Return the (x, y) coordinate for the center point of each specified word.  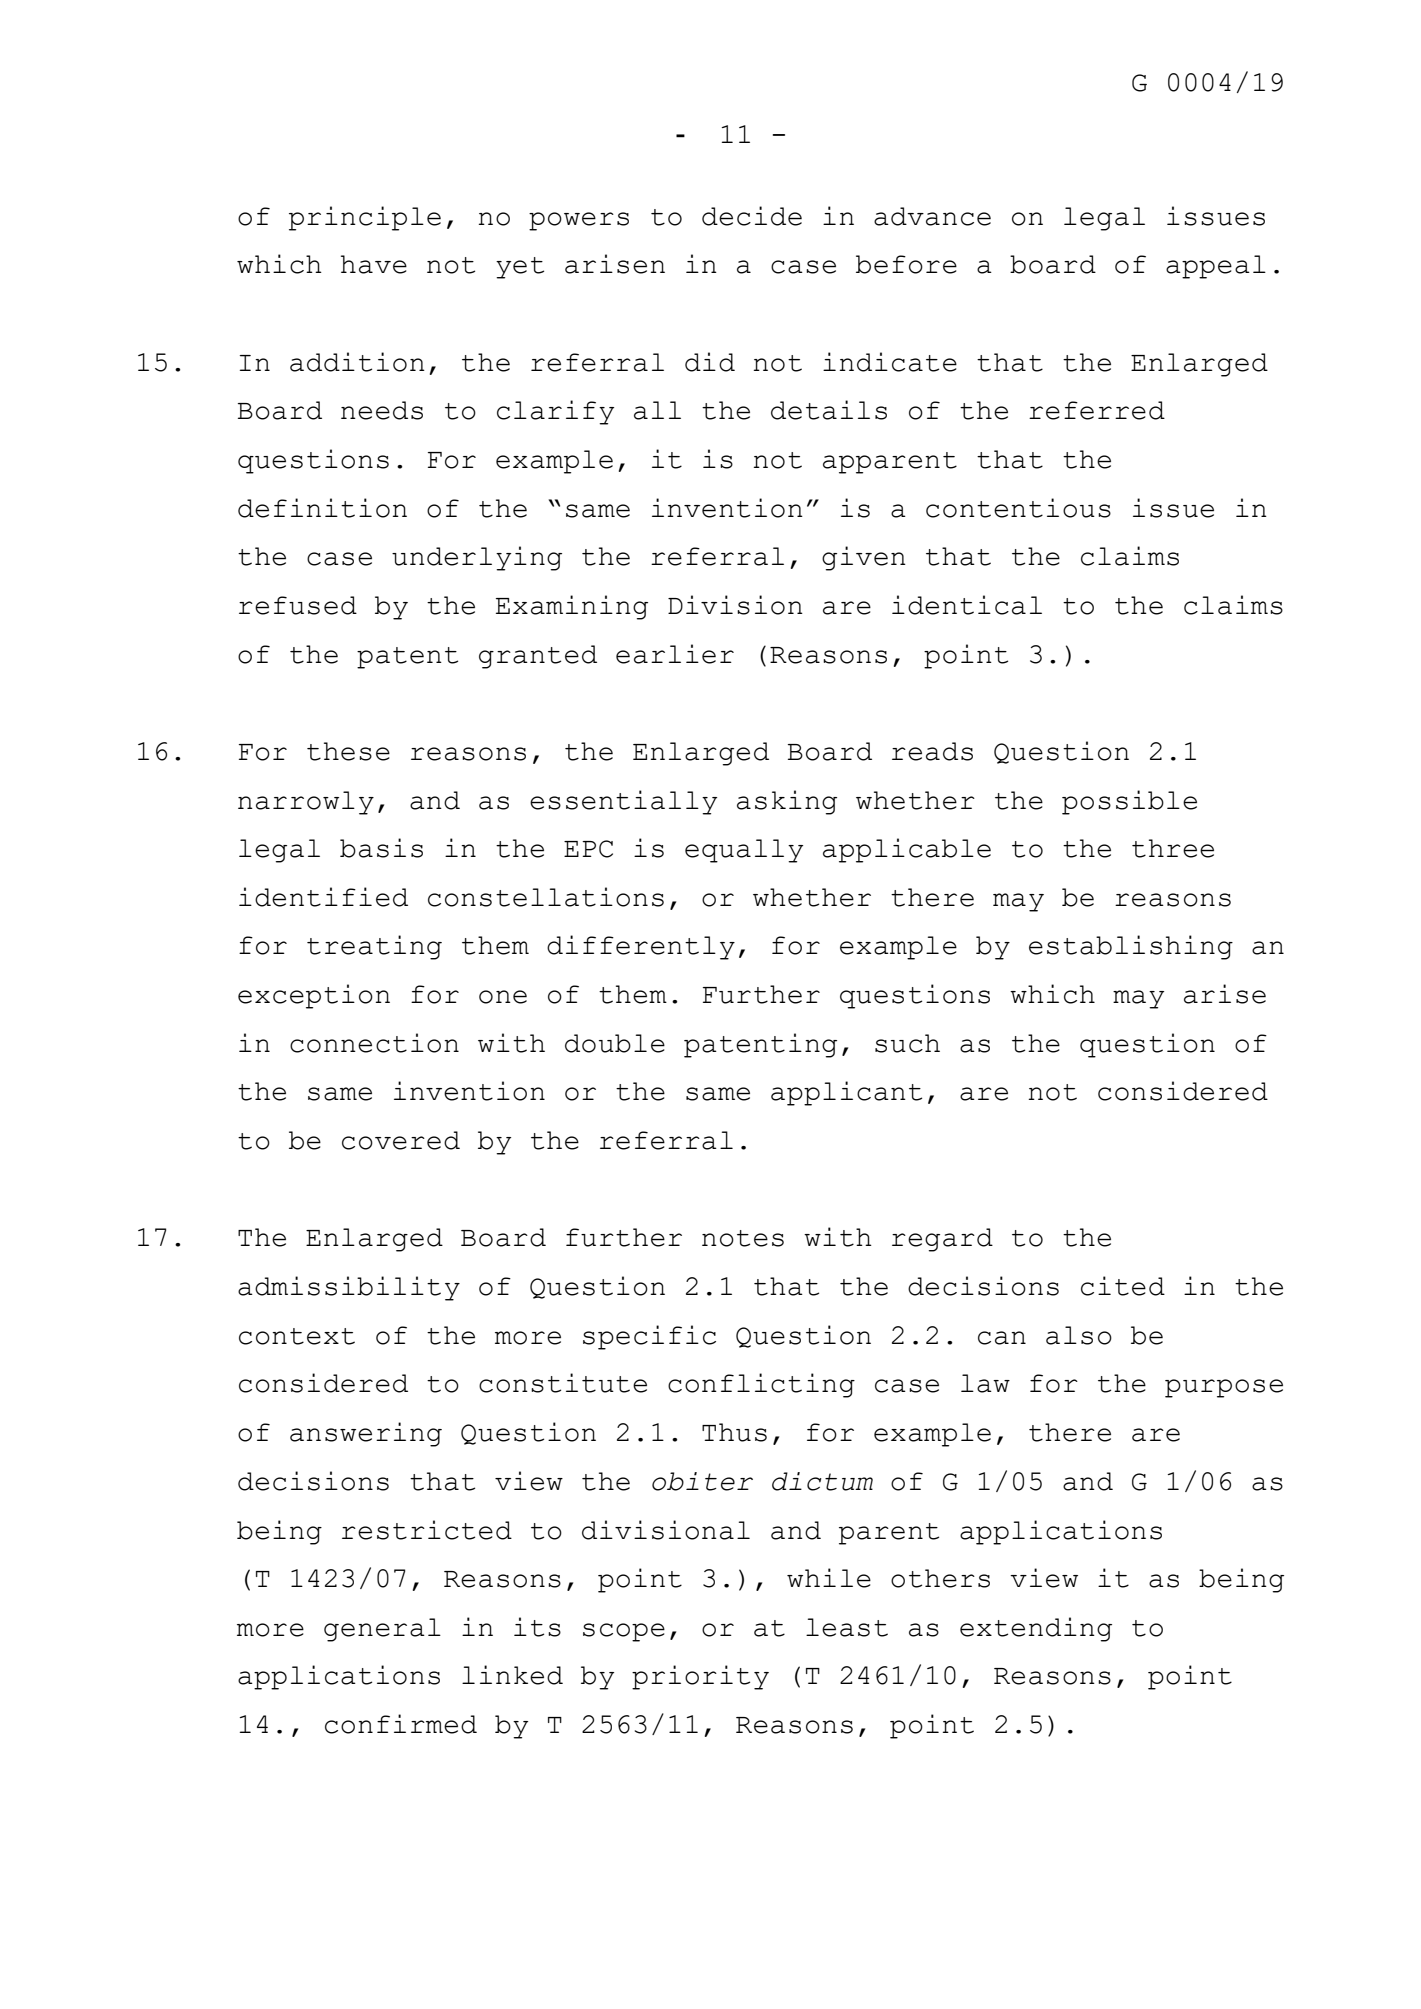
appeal (1216, 267)
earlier (675, 654)
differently (641, 947)
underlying (477, 558)
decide (752, 216)
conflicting (761, 1385)
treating (374, 947)
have (374, 264)
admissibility (349, 1288)
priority (700, 1677)
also (1079, 1335)
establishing (1131, 947)
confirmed (401, 1724)
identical (967, 605)
